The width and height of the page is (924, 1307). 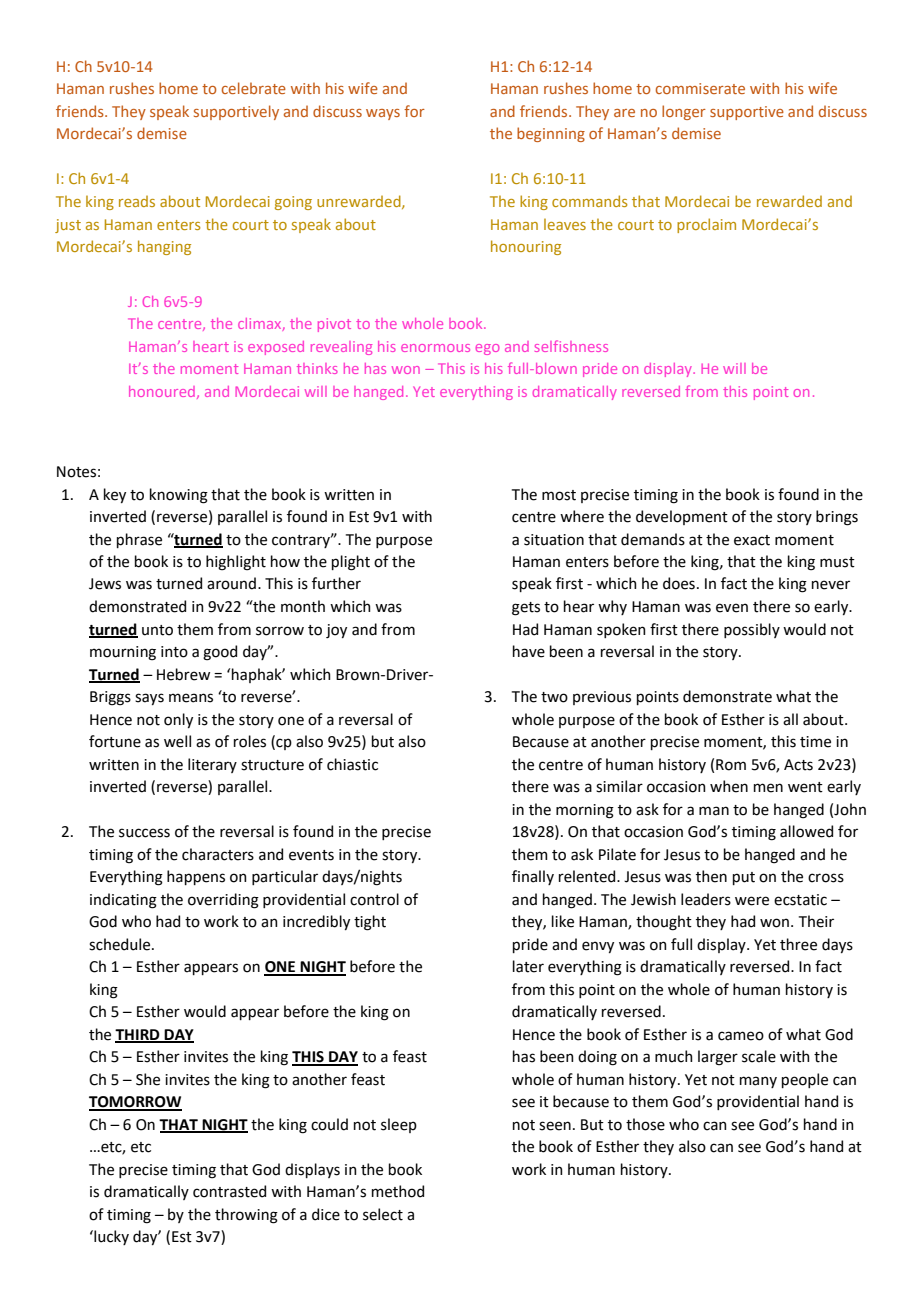 What do you see at coordinates (254, 88) in the page?
I see `celebrate` at bounding box center [254, 88].
